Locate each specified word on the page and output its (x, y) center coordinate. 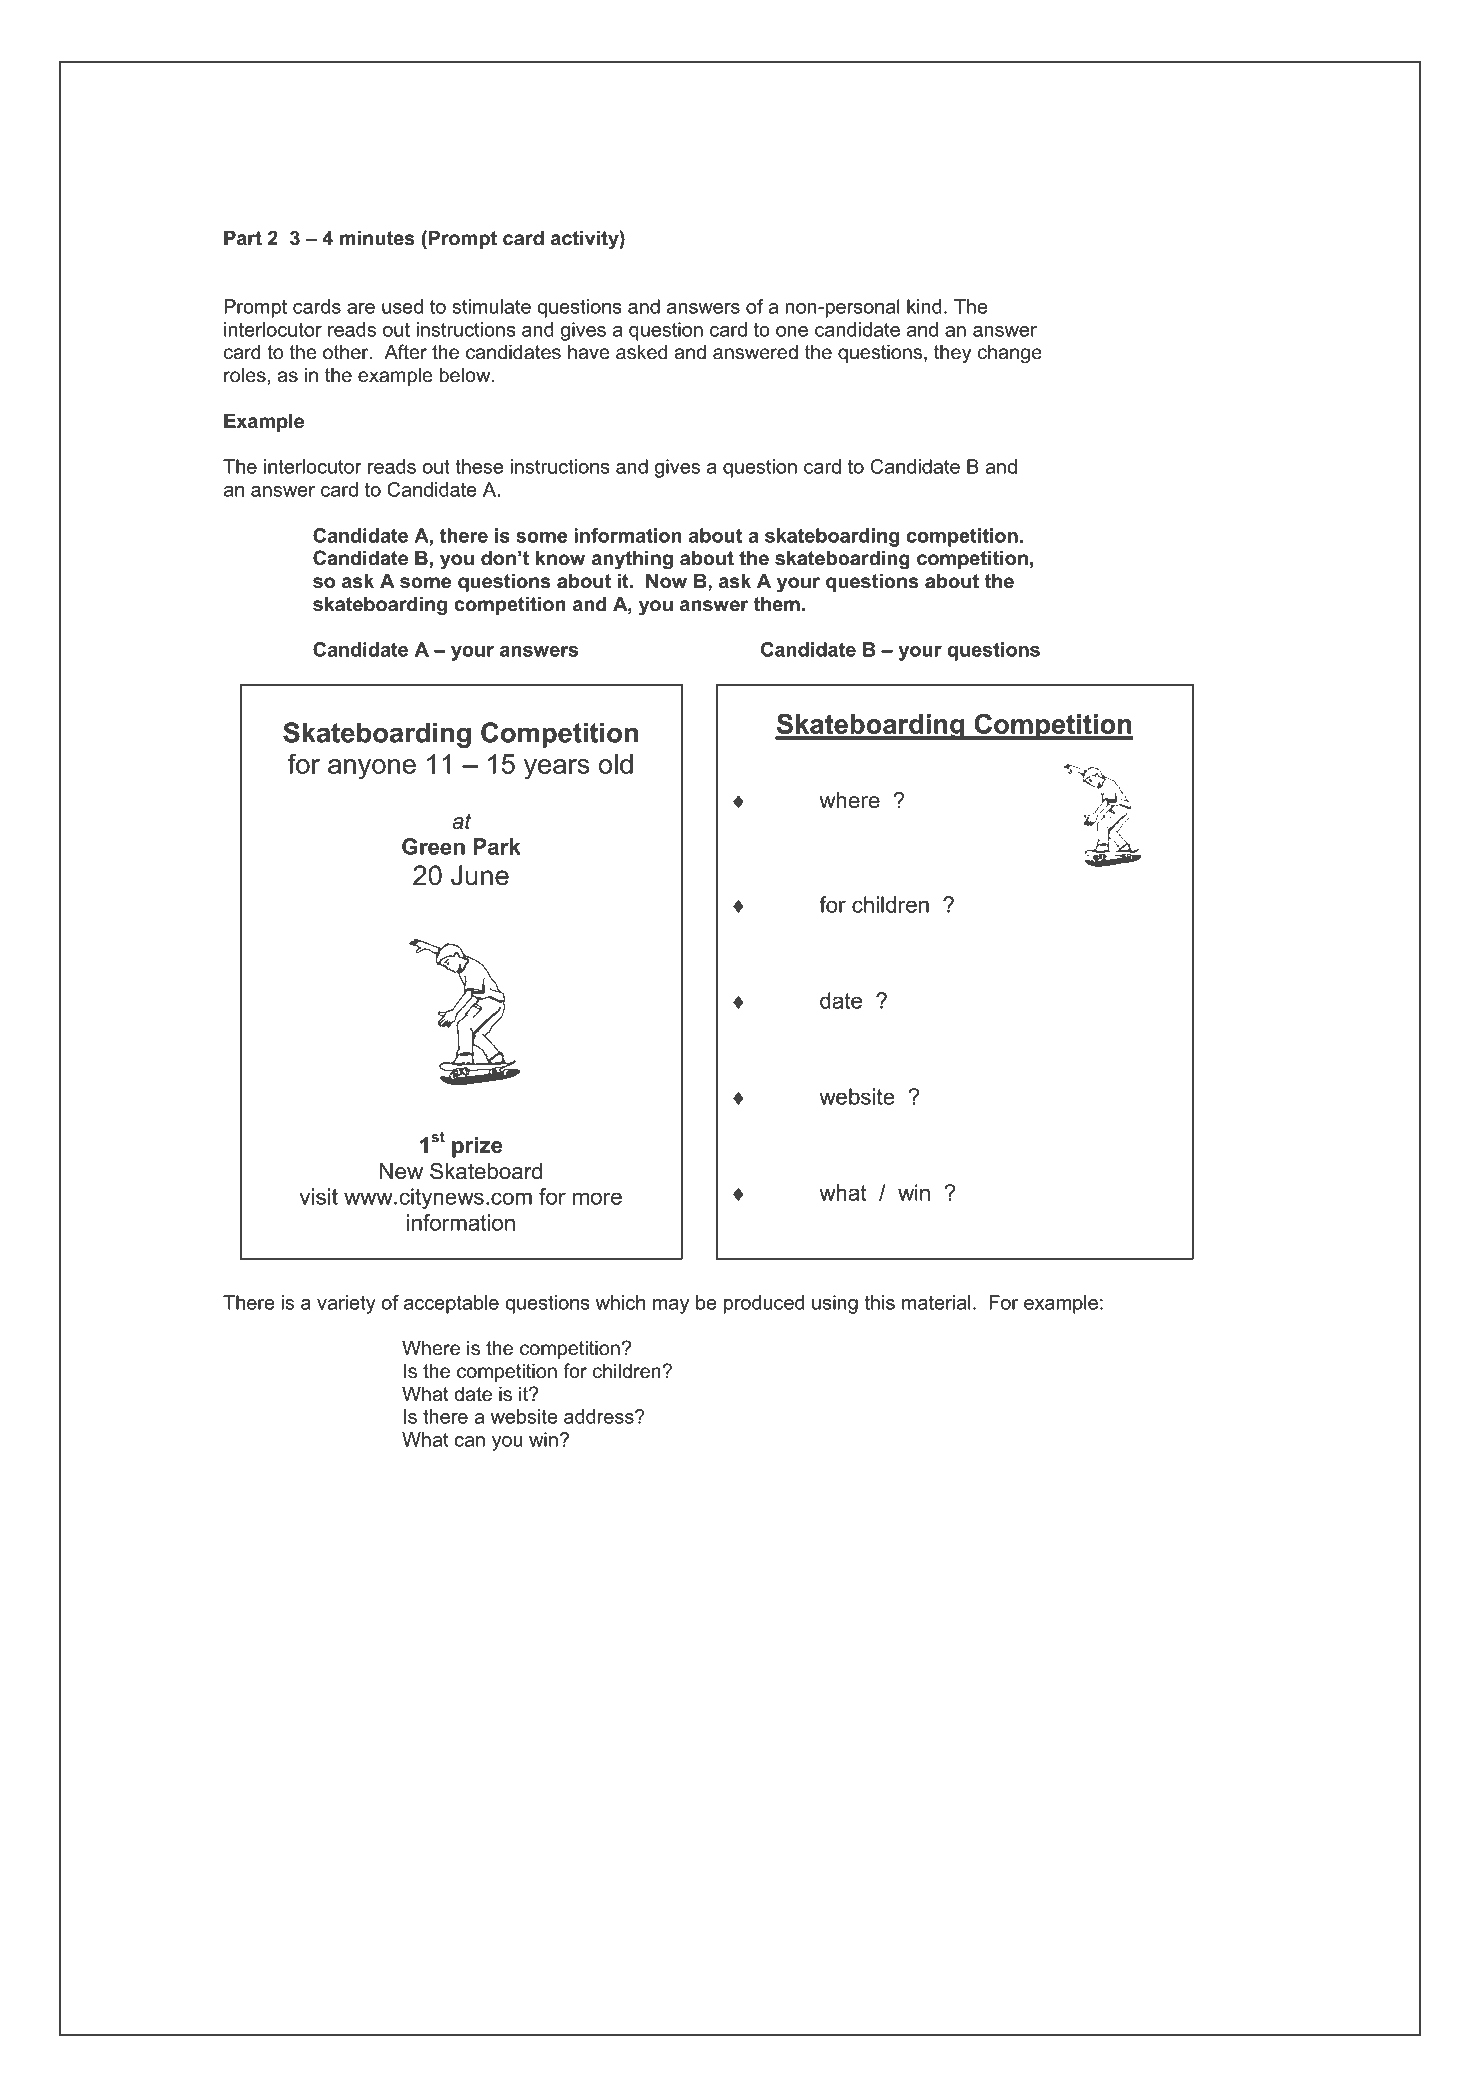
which (620, 1302)
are (361, 308)
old (616, 764)
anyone (372, 769)
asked (641, 352)
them (777, 604)
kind (924, 306)
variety (346, 1304)
